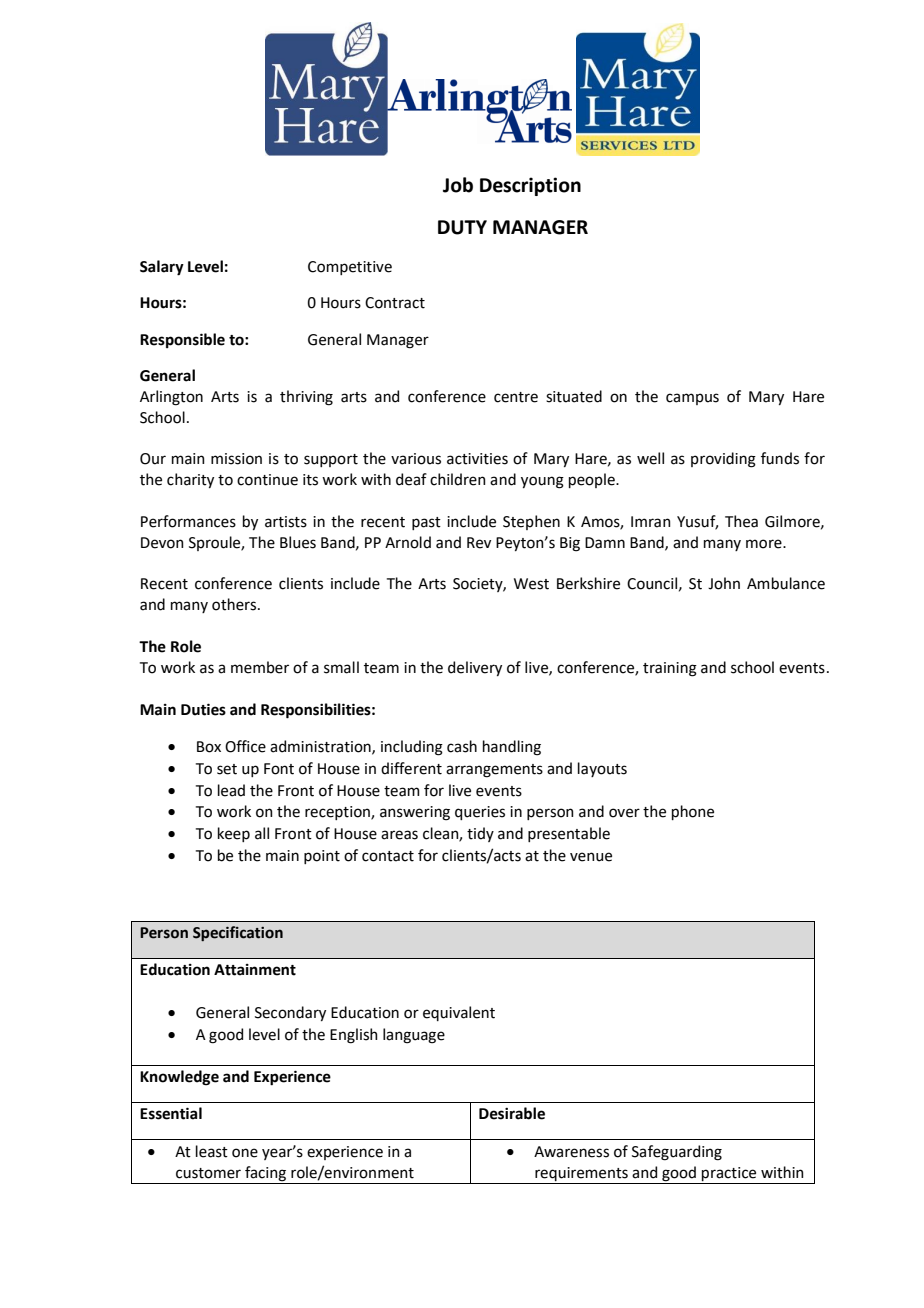 The image size is (924, 1308). Describe the element at coordinates (462, 746) in the image. I see `cash` at that location.
